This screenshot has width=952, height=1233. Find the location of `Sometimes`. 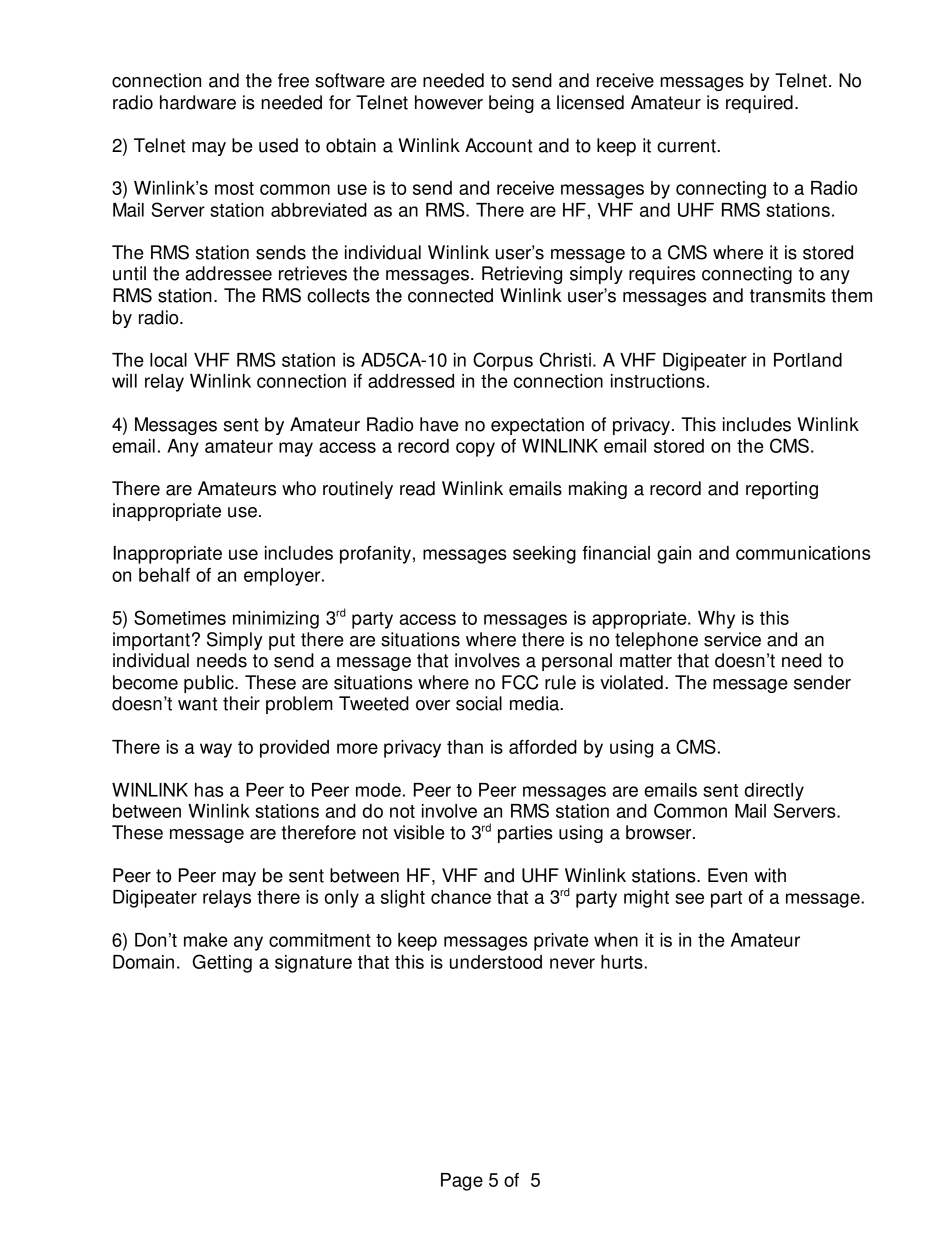

Sometimes is located at coordinates (180, 617).
